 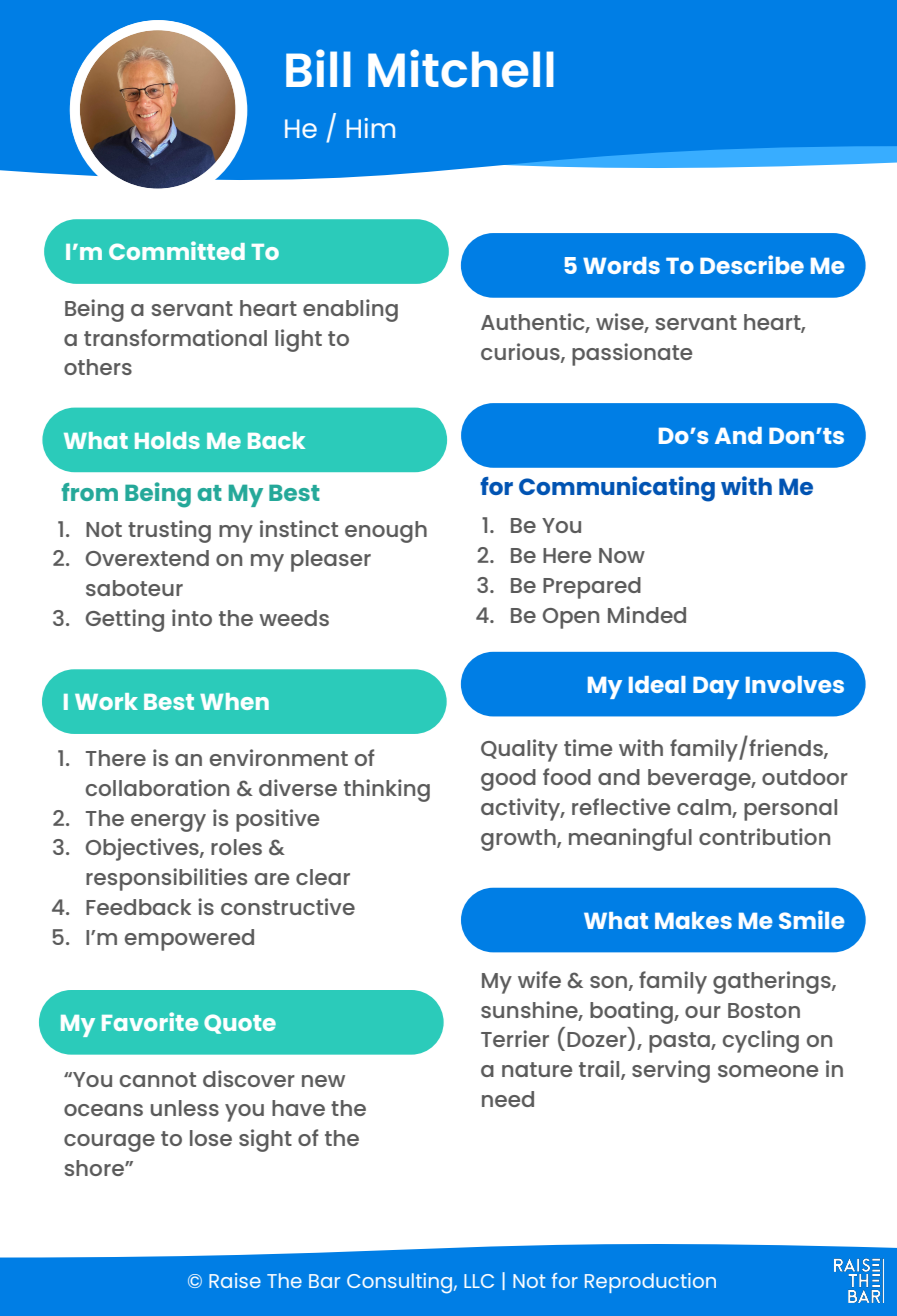 I want to click on Communicating, so click(x=617, y=489).
